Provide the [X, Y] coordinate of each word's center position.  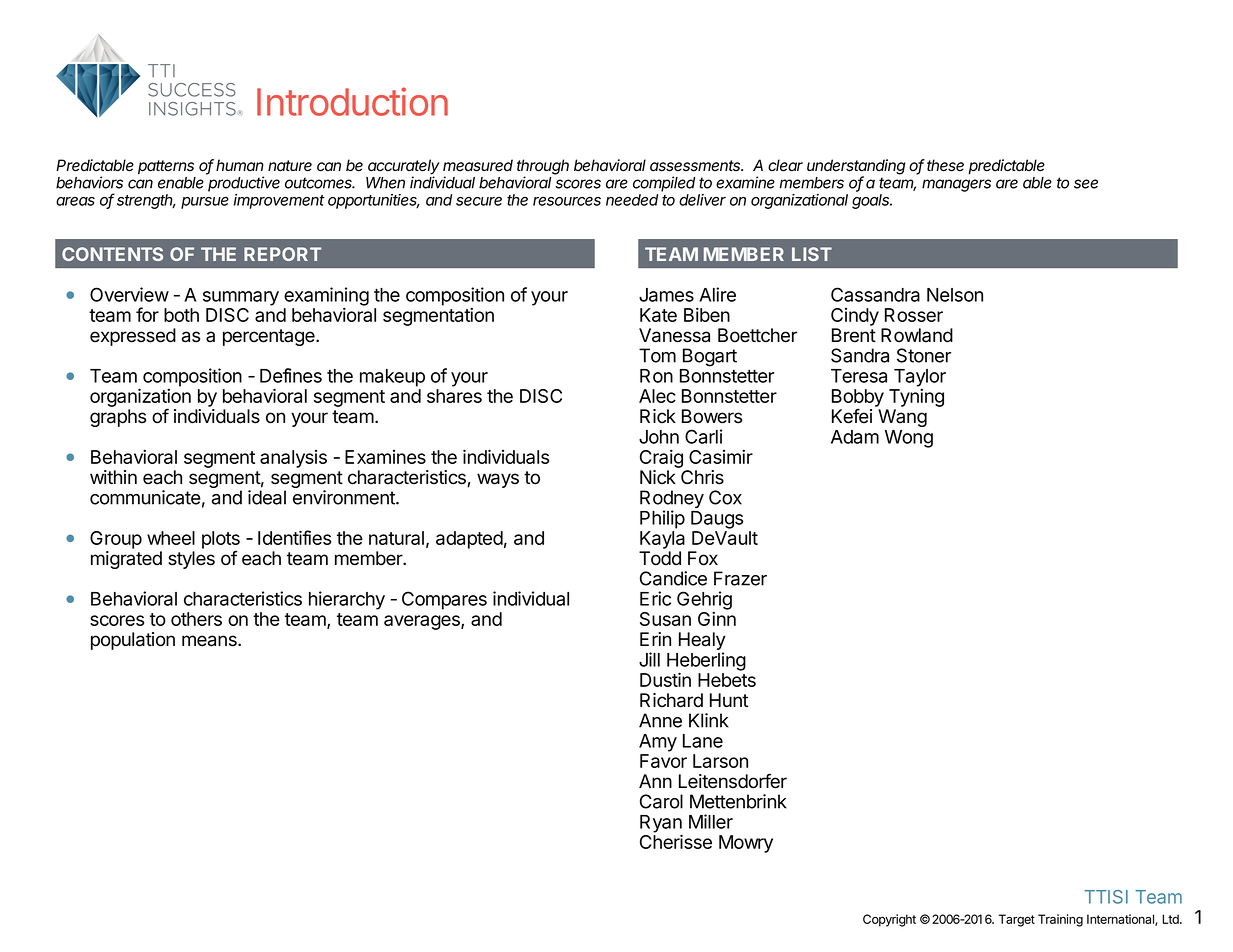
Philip [662, 519]
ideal [267, 497]
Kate [658, 315]
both [181, 315]
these [945, 165]
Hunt [729, 700]
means [210, 641]
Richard [671, 700]
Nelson [955, 295]
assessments [696, 166]
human [240, 165]
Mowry [746, 844]
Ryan [661, 825]
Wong [909, 439]
